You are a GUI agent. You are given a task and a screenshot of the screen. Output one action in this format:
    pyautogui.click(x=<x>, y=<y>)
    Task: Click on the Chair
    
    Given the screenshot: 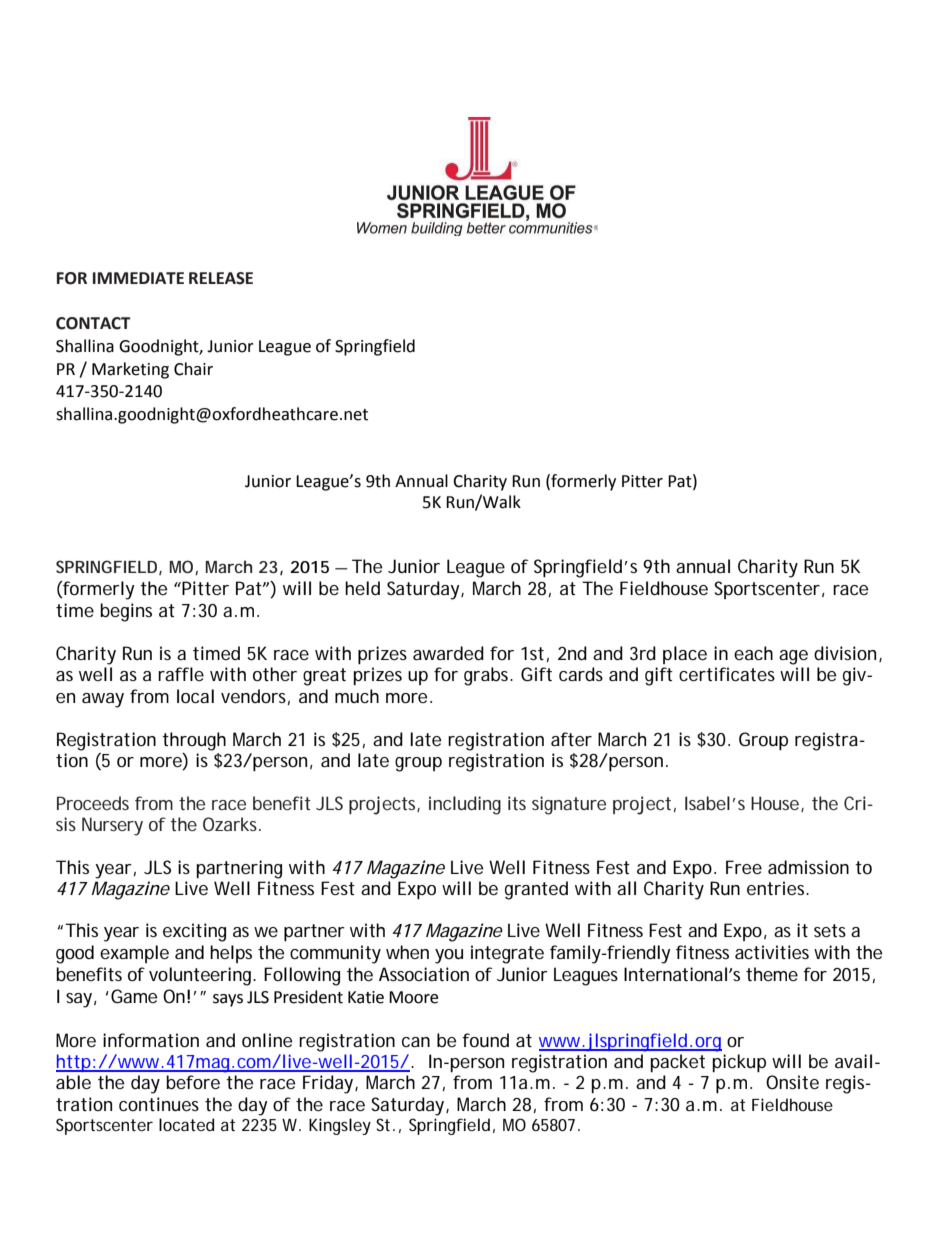 What is the action you would take?
    pyautogui.click(x=193, y=369)
